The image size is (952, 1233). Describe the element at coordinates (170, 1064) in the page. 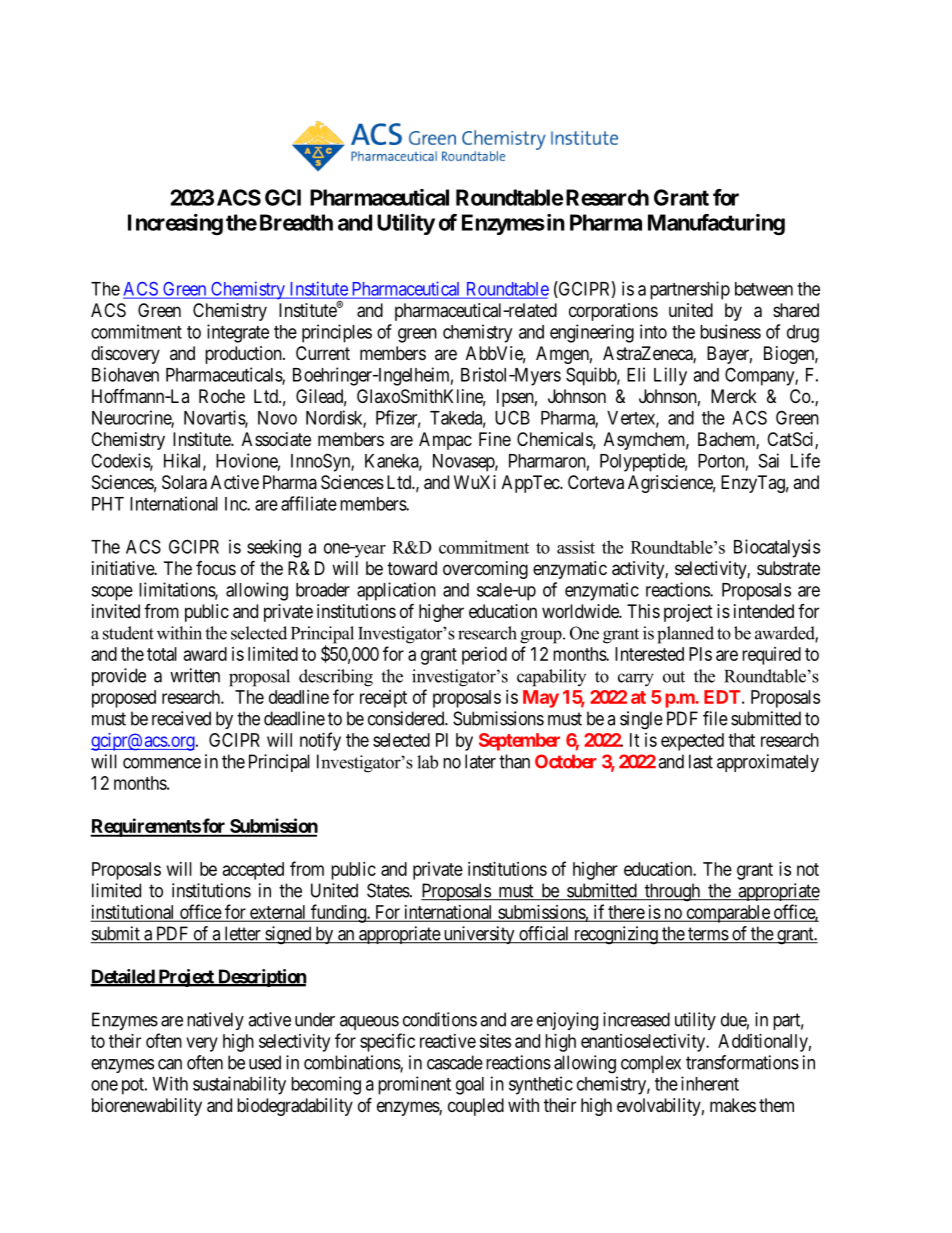

I see `can` at that location.
